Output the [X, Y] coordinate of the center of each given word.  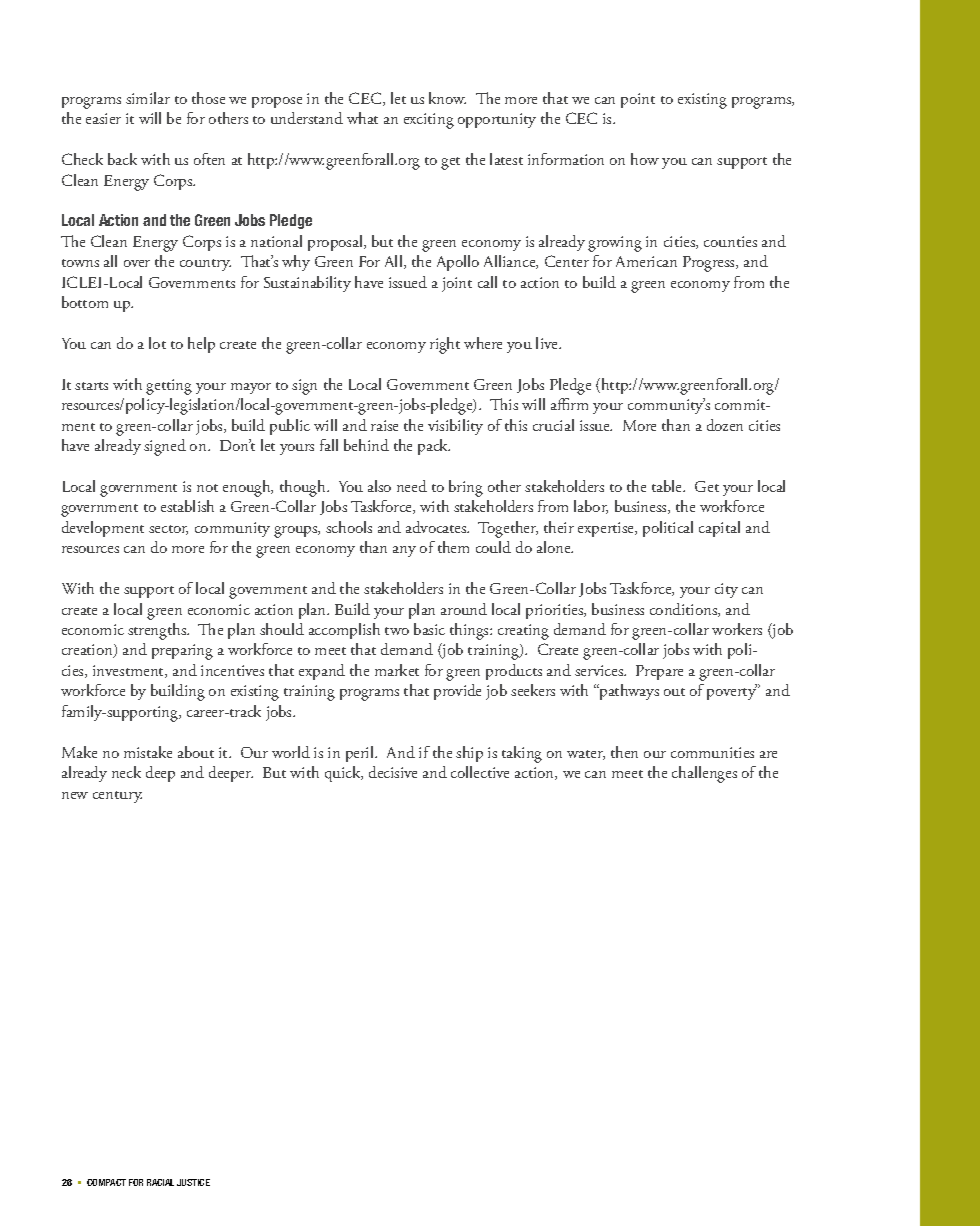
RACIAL [160, 1182]
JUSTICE [193, 1182]
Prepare [659, 672]
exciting [429, 121]
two [397, 631]
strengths [158, 631]
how [645, 159]
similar [148, 98]
